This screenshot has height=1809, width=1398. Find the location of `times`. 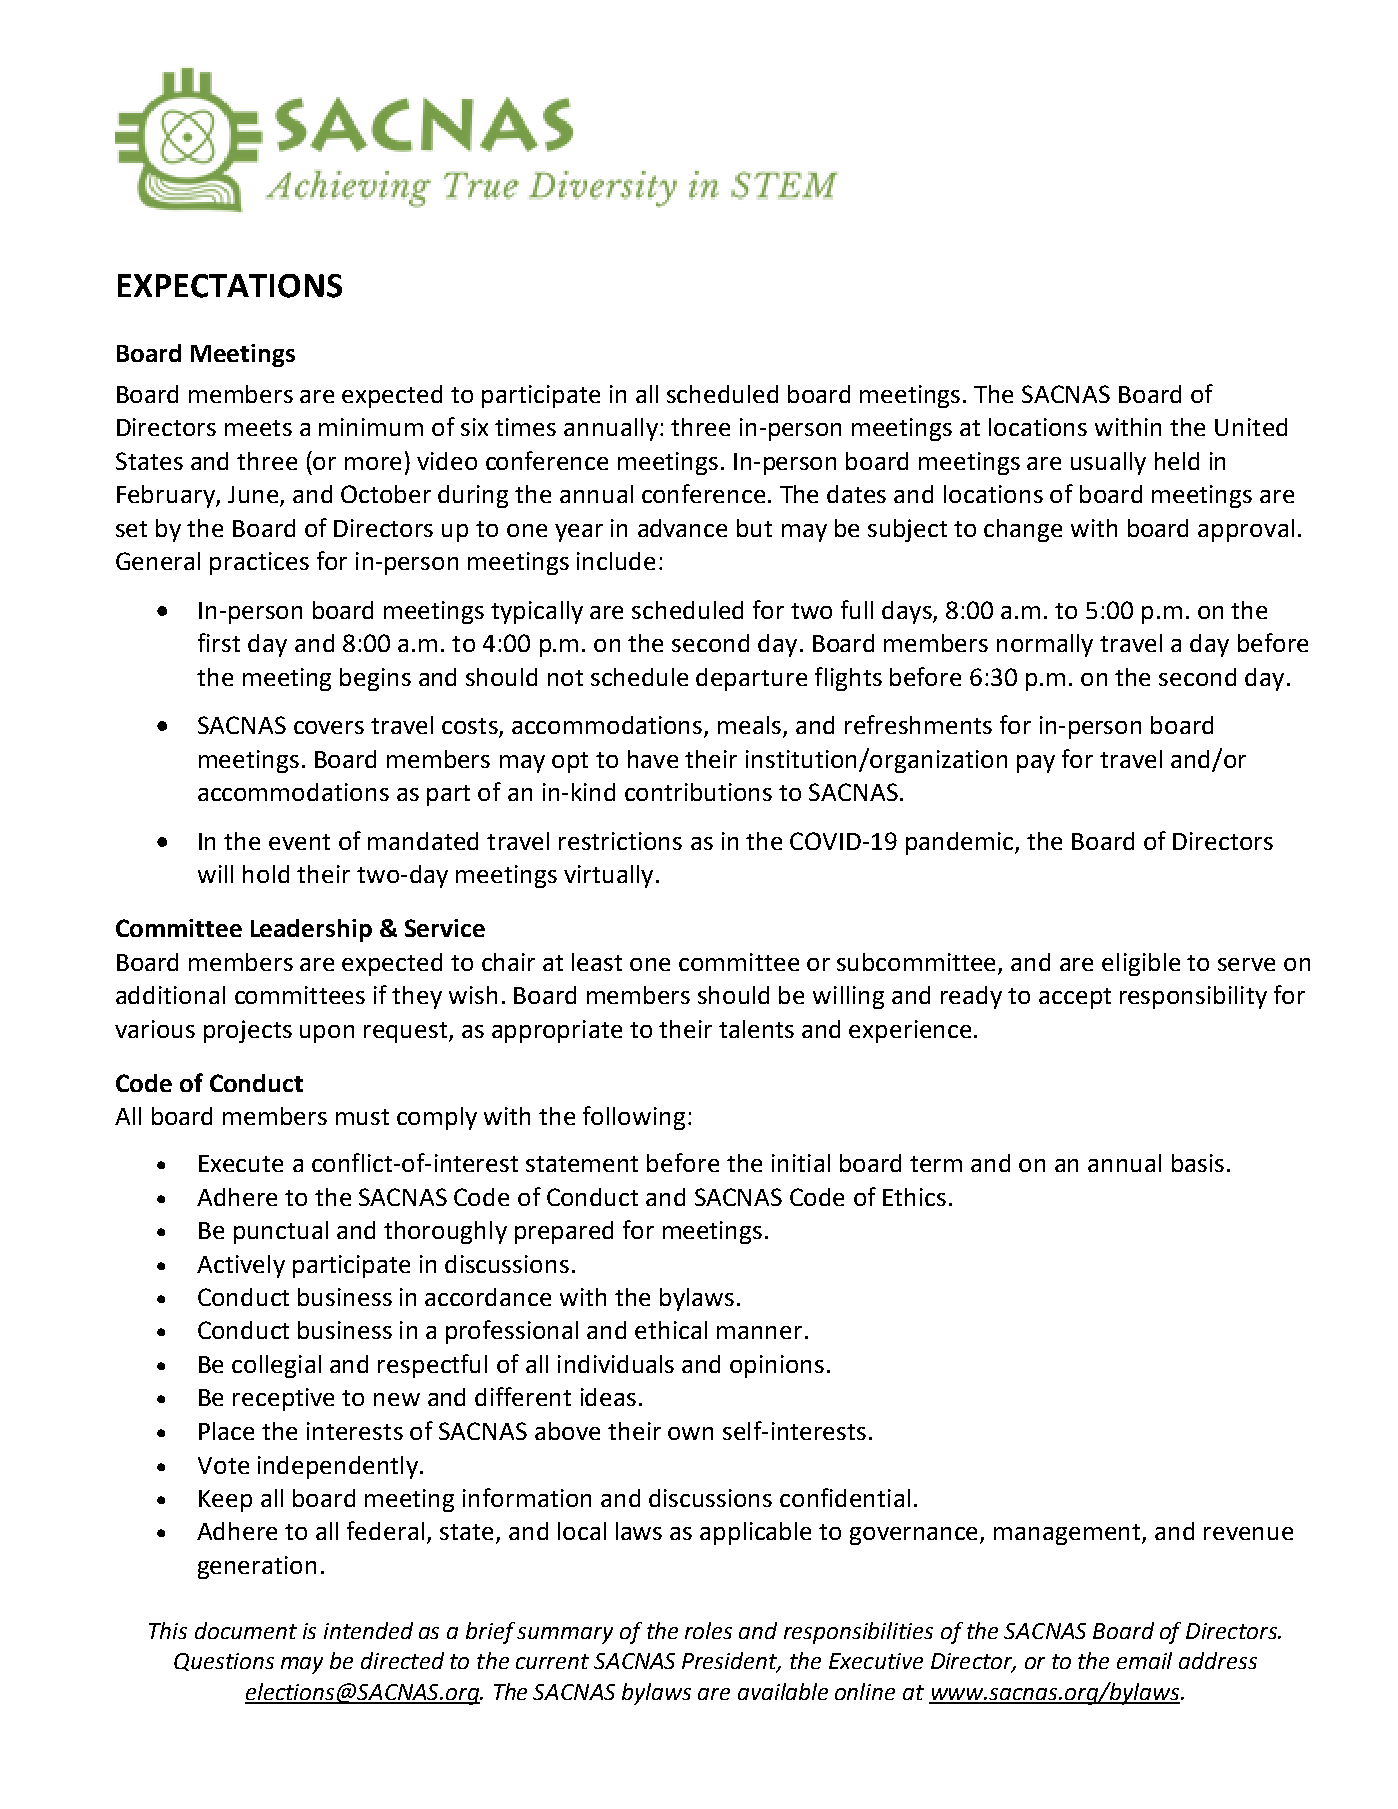

times is located at coordinates (525, 427).
